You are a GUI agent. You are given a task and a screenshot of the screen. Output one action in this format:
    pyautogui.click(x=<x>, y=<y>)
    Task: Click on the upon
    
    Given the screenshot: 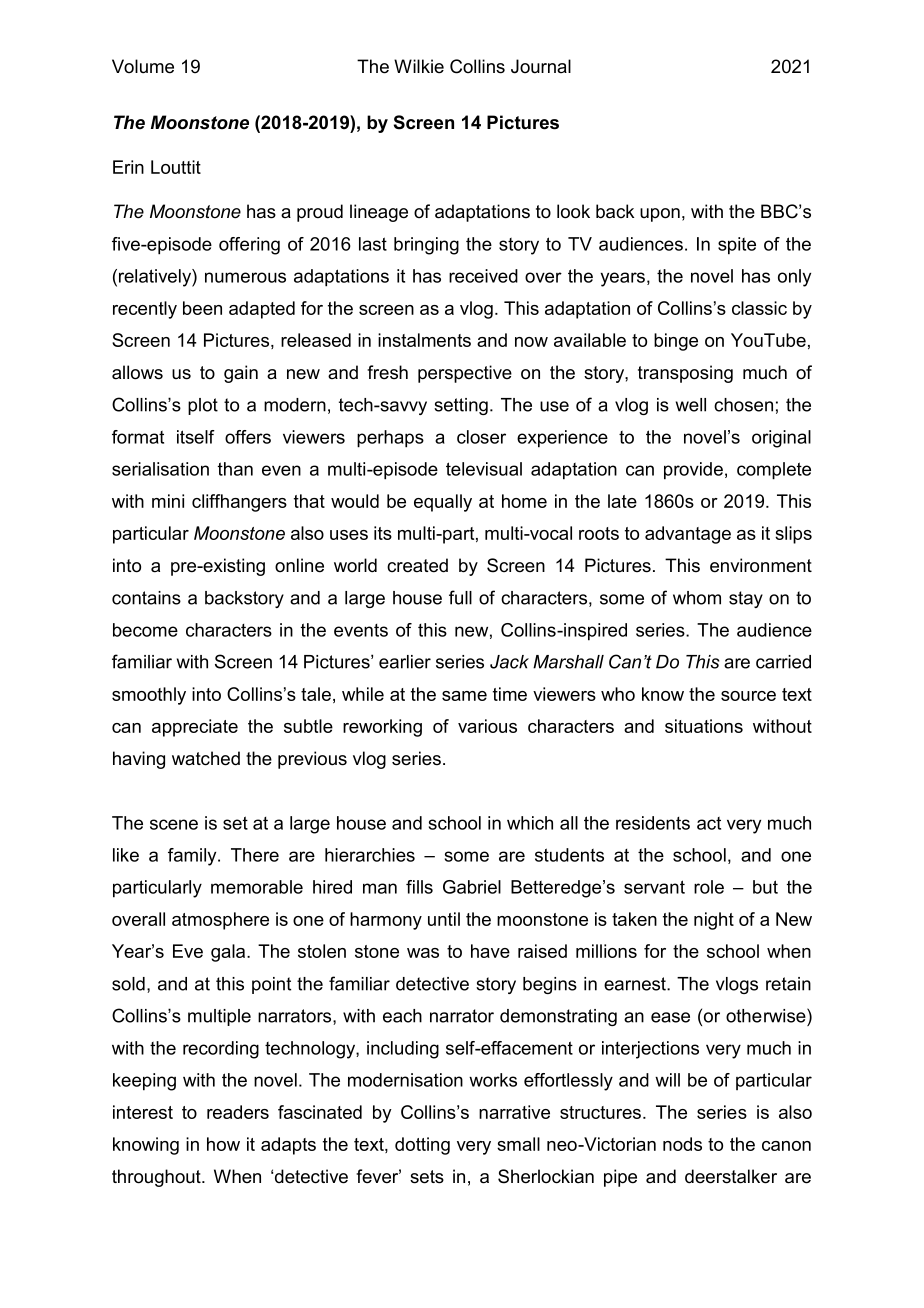 What is the action you would take?
    pyautogui.click(x=660, y=215)
